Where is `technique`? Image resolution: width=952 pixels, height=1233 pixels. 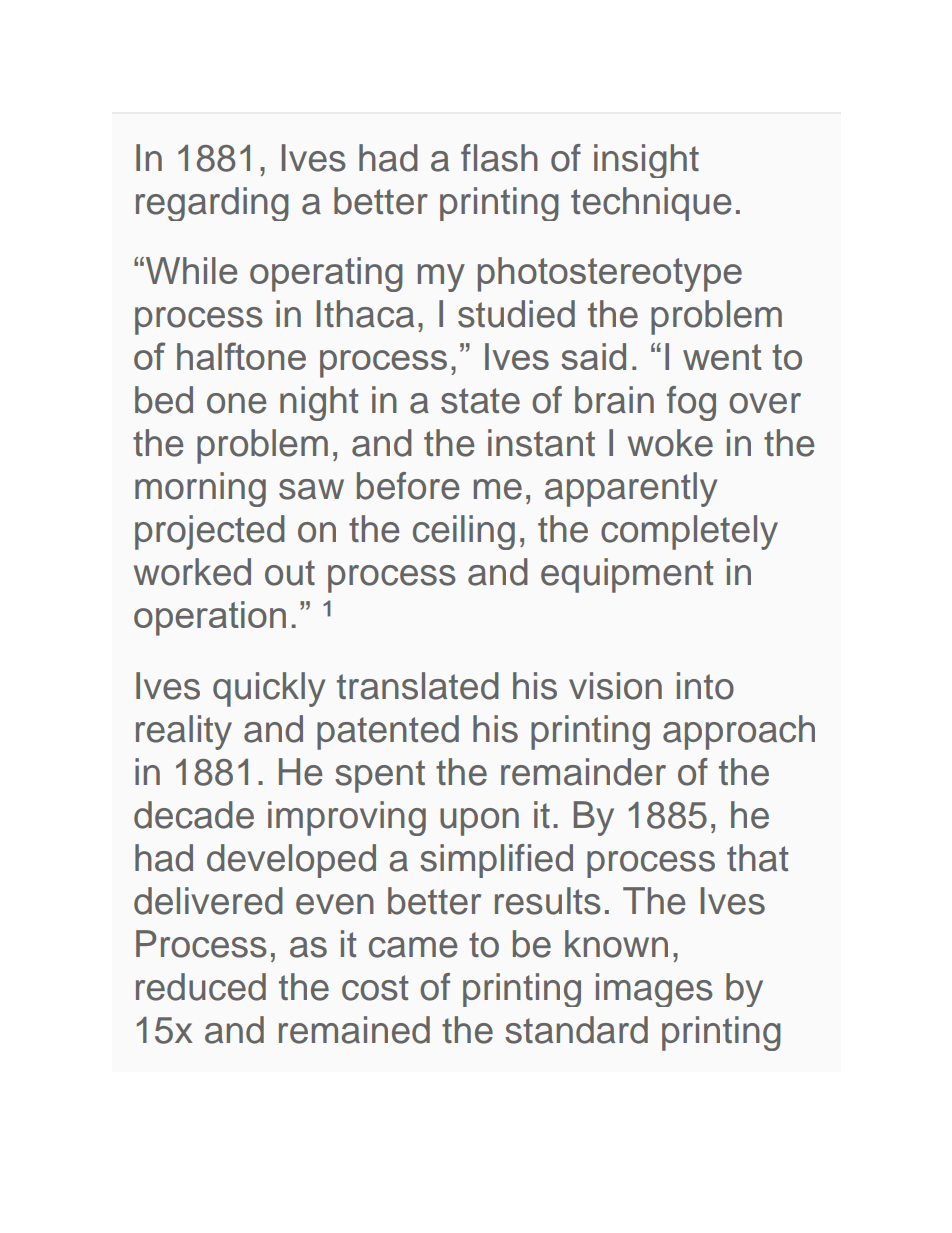 technique is located at coordinates (651, 204).
